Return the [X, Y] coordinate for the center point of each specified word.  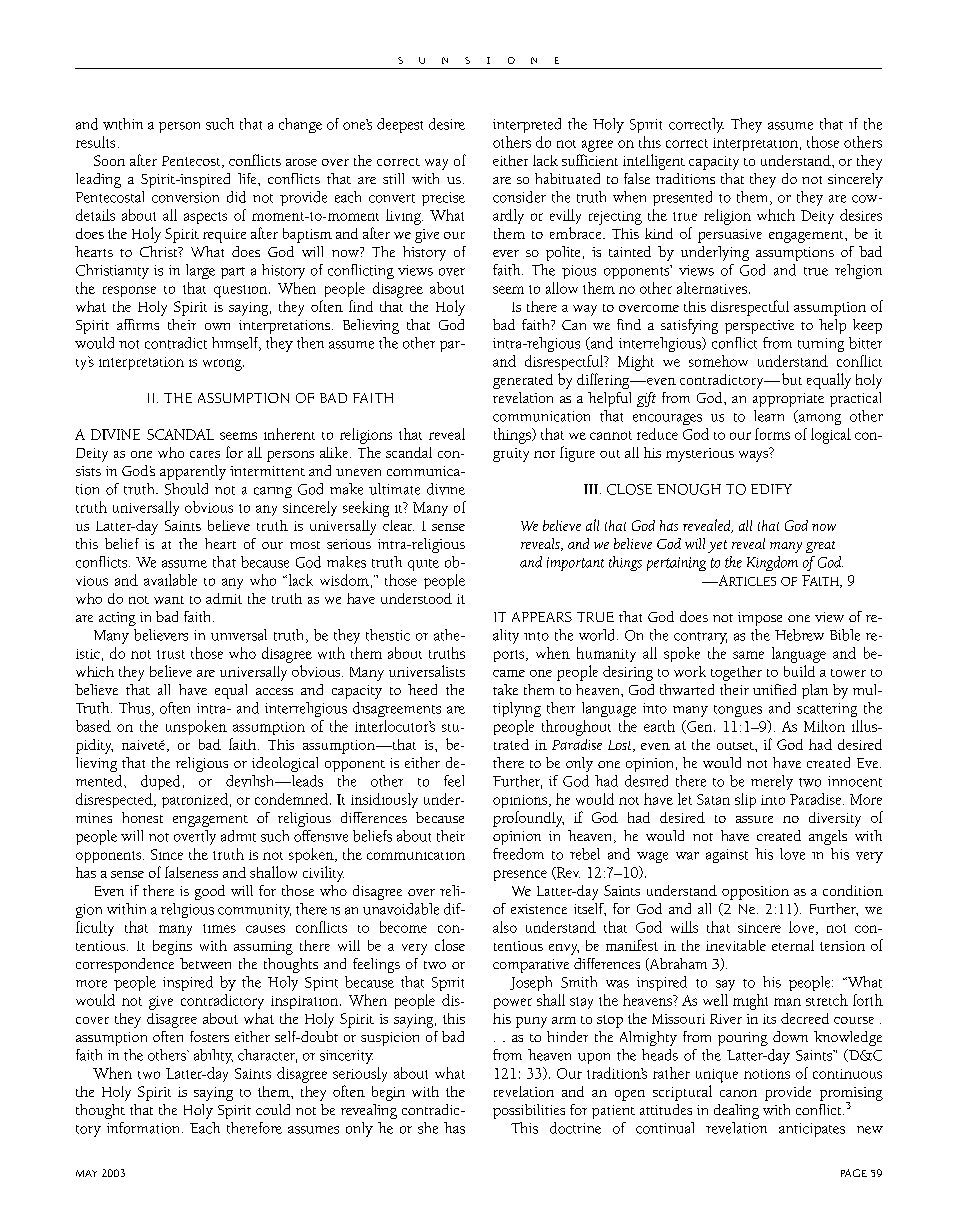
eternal [793, 945]
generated [523, 381]
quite [423, 565]
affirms [138, 324]
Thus [136, 709]
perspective [759, 327]
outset [736, 746]
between [205, 963]
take [505, 689]
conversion [185, 197]
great [820, 547]
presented [682, 198]
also [505, 927]
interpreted [527, 125]
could [273, 1109]
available [170, 580]
